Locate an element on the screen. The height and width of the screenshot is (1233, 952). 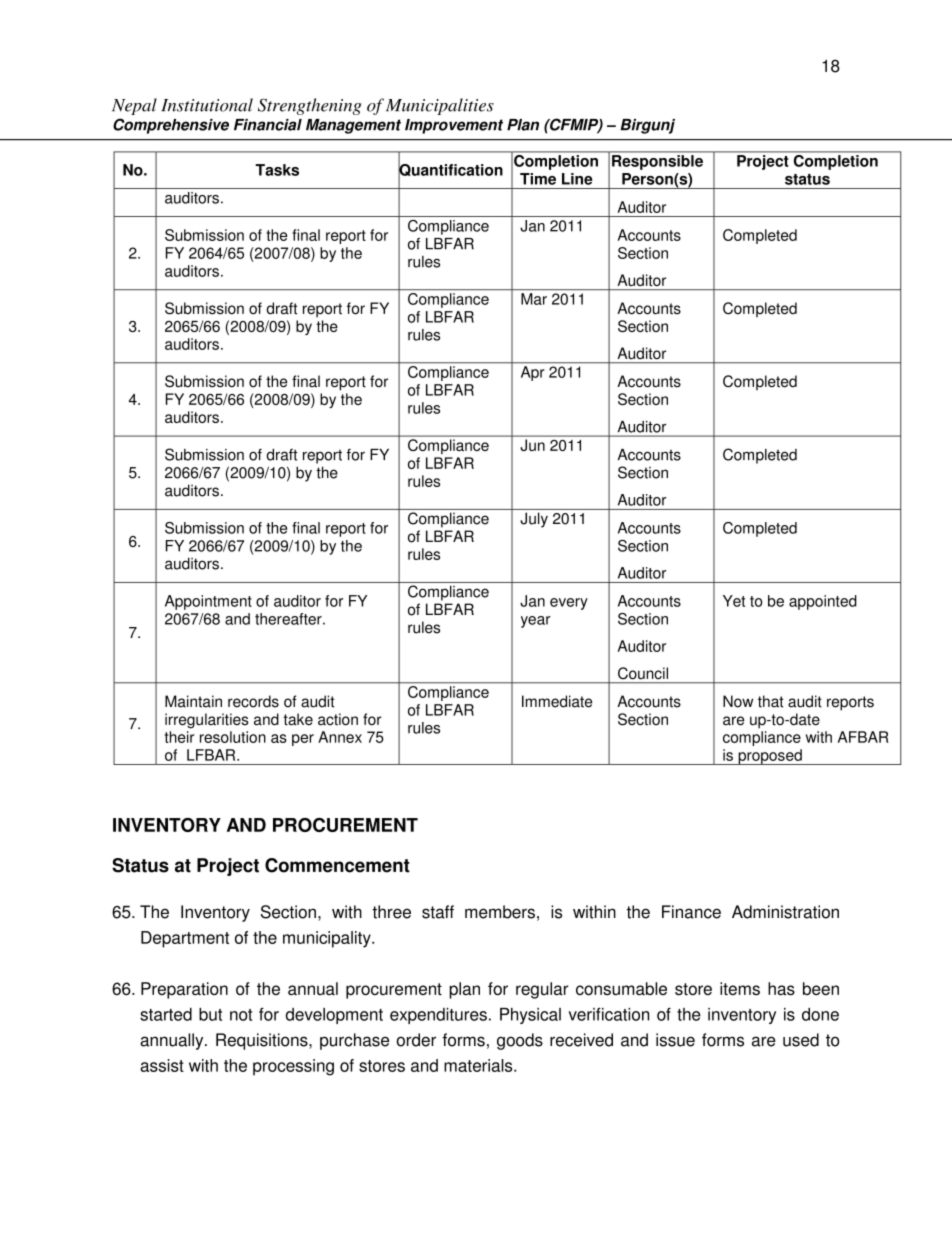
Institutional is located at coordinates (207, 105).
